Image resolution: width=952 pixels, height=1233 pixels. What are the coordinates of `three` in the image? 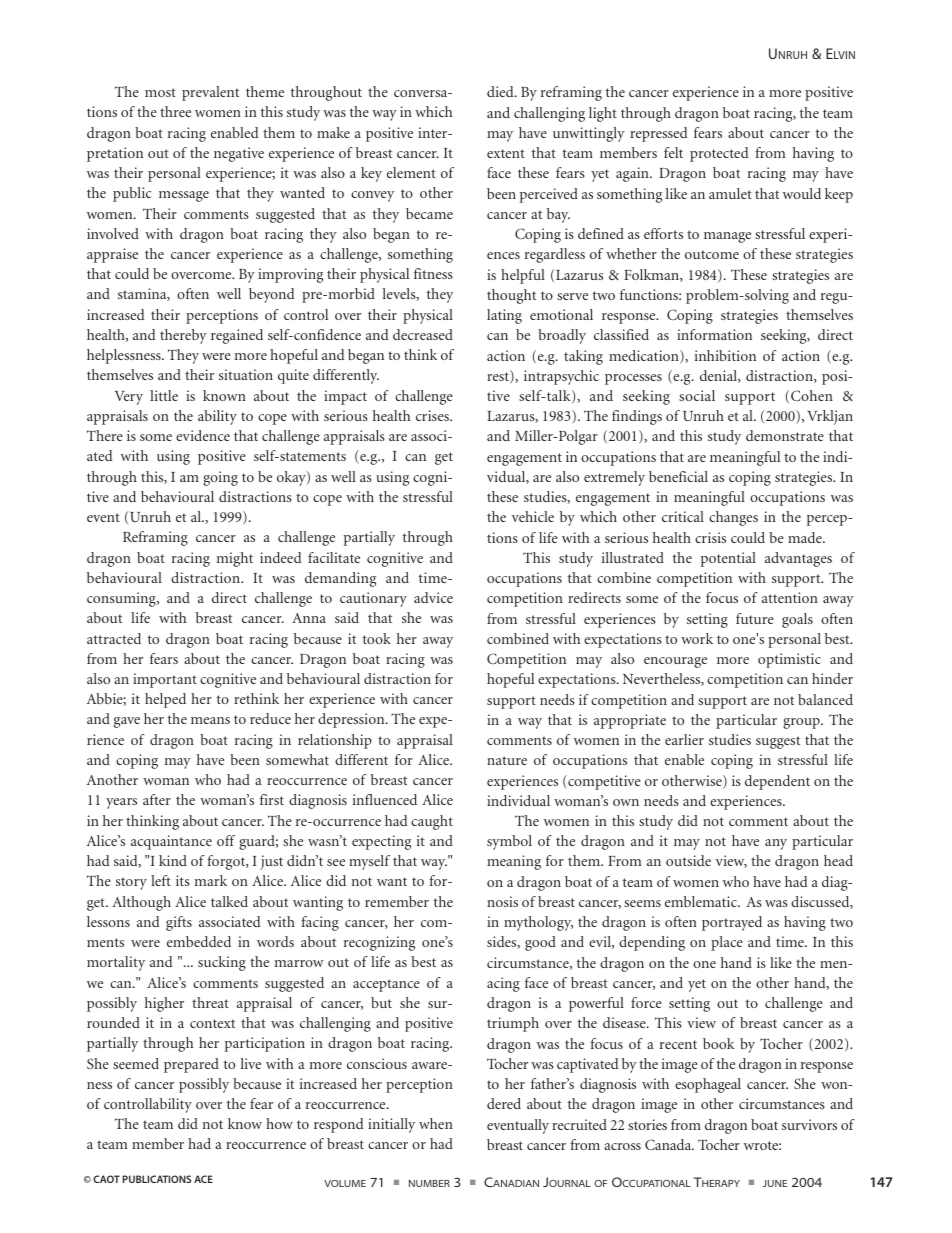 It's located at (175, 111).
